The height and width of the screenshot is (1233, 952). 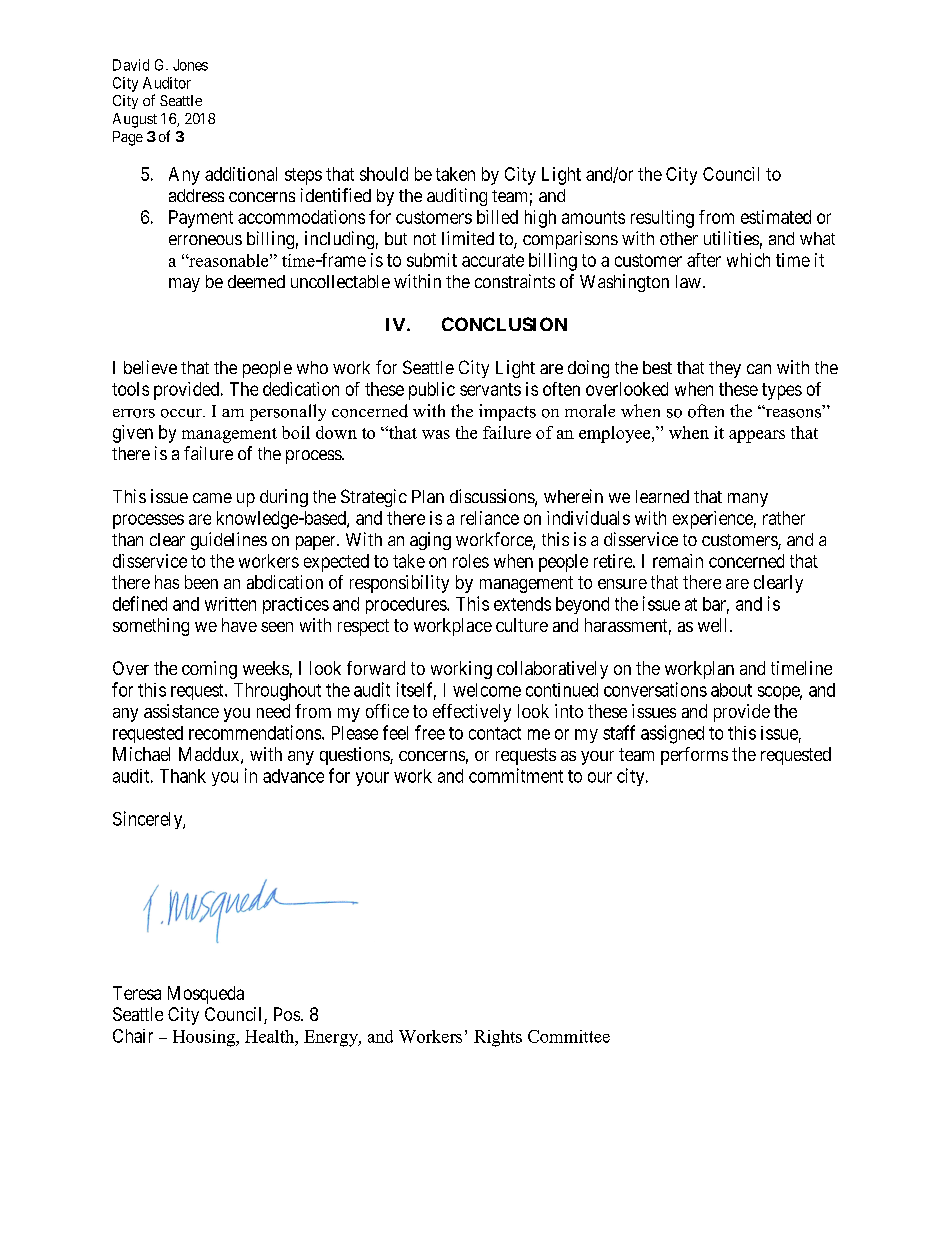 What do you see at coordinates (190, 65) in the screenshot?
I see `Jones` at bounding box center [190, 65].
